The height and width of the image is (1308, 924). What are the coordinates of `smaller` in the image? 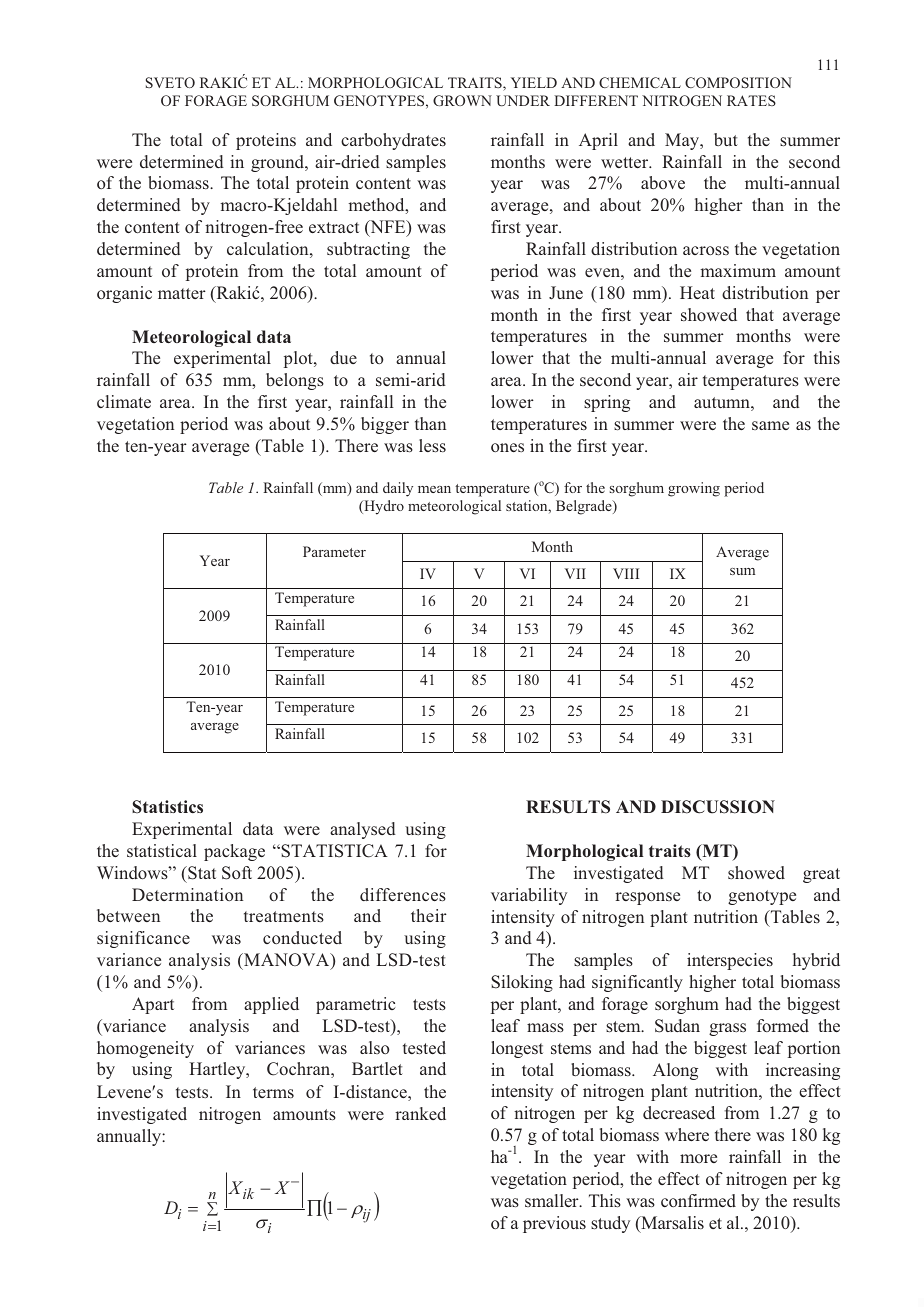 It's located at (553, 1200).
